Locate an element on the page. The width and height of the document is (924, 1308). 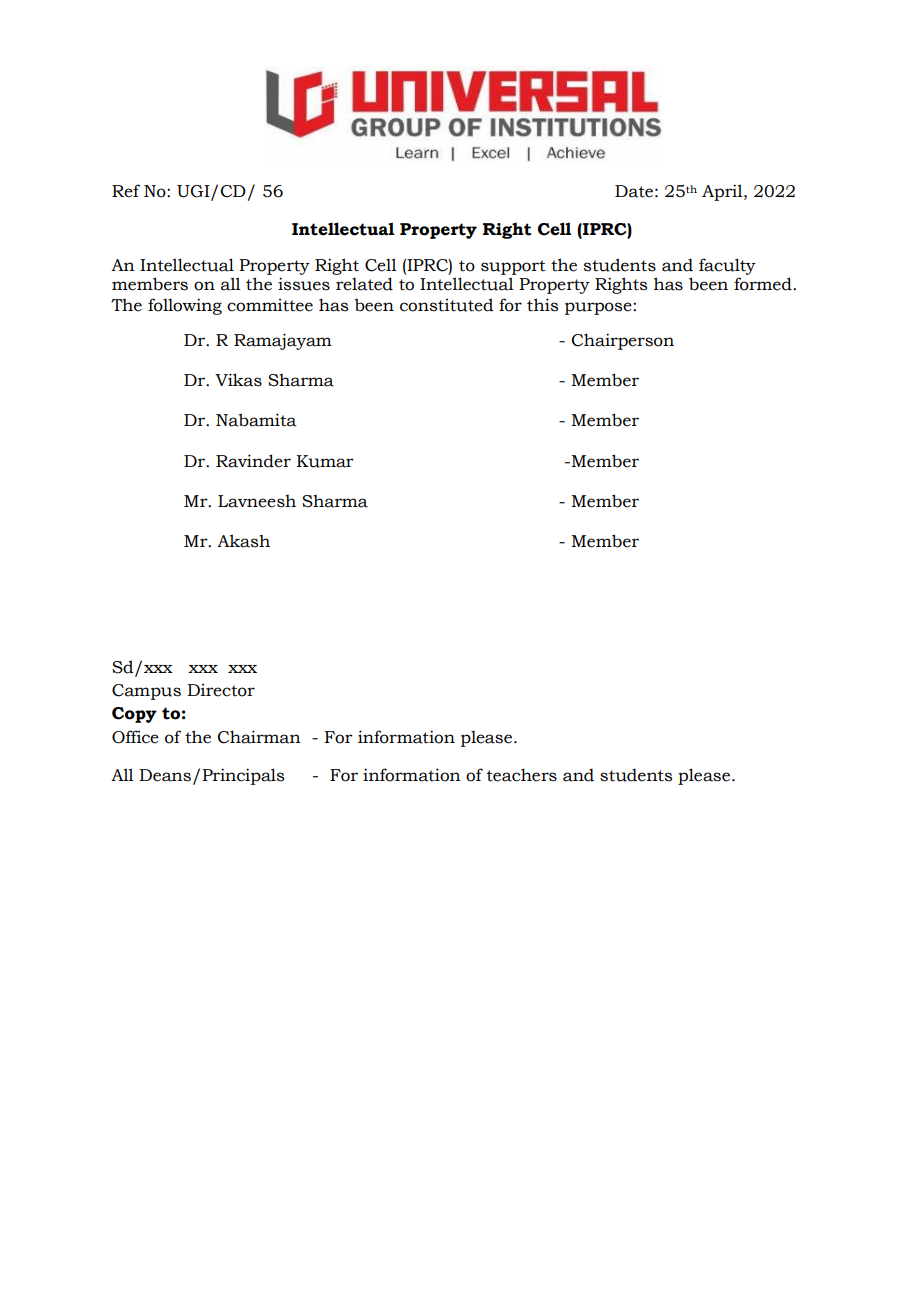
April is located at coordinates (723, 192).
